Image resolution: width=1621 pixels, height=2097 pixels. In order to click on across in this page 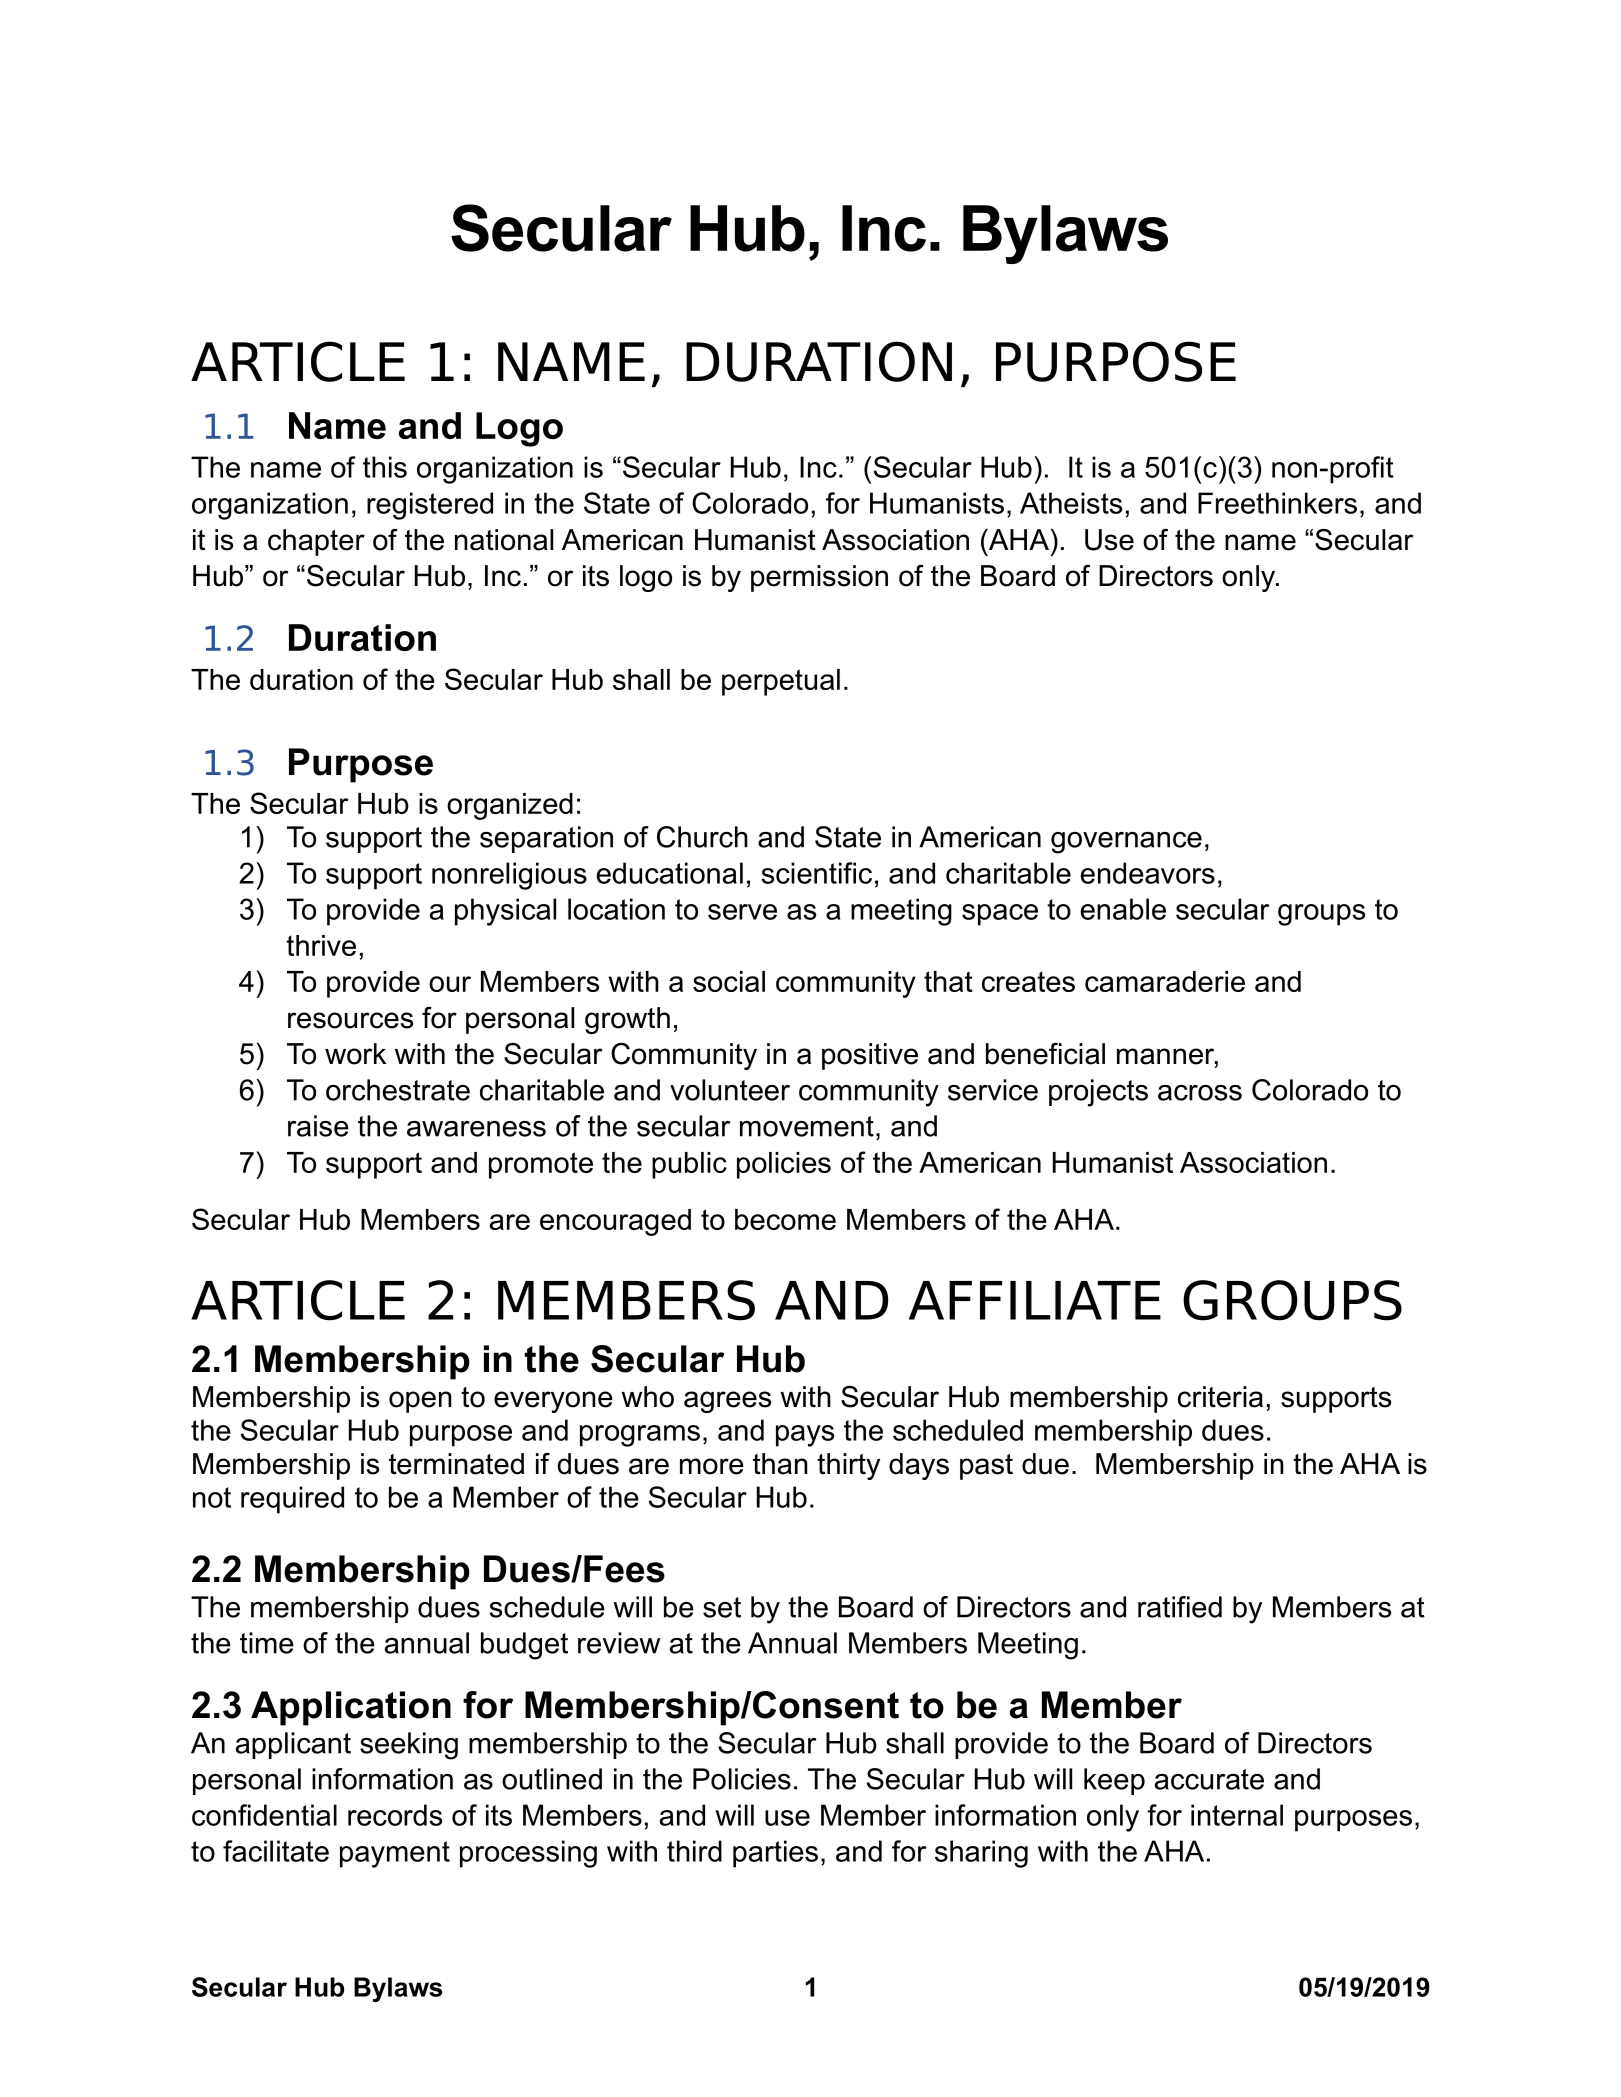, I will do `click(1200, 1093)`.
